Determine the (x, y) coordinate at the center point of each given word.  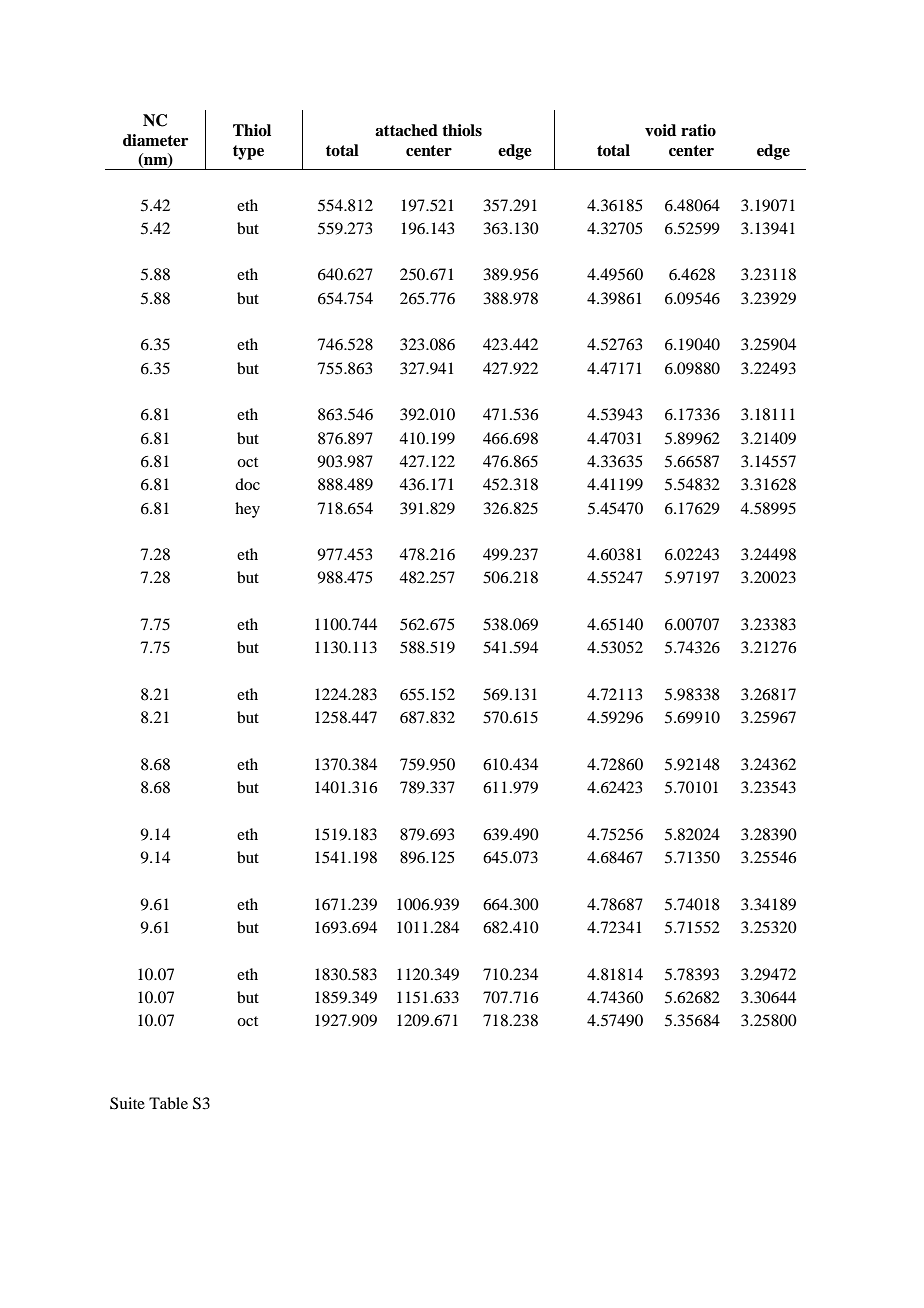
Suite (127, 1103)
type (248, 152)
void (660, 130)
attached (406, 130)
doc (247, 484)
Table (168, 1103)
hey (247, 510)
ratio (698, 130)
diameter (155, 140)
